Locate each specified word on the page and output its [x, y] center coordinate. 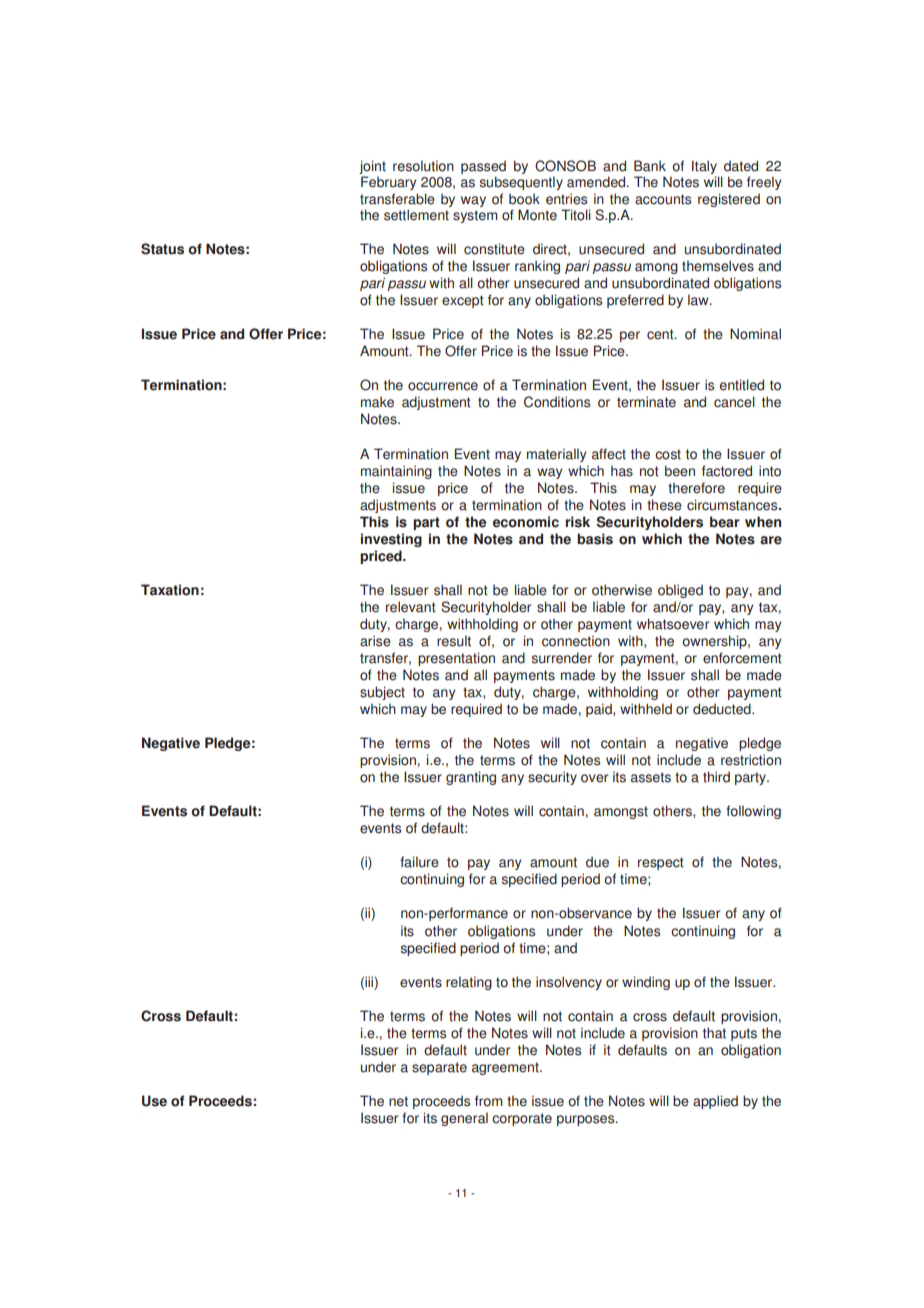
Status [162, 249]
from [488, 1101]
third [716, 777]
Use [154, 1101]
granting [471, 778]
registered [729, 200]
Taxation [170, 590]
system [475, 216]
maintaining [396, 472]
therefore [696, 488]
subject [382, 693]
